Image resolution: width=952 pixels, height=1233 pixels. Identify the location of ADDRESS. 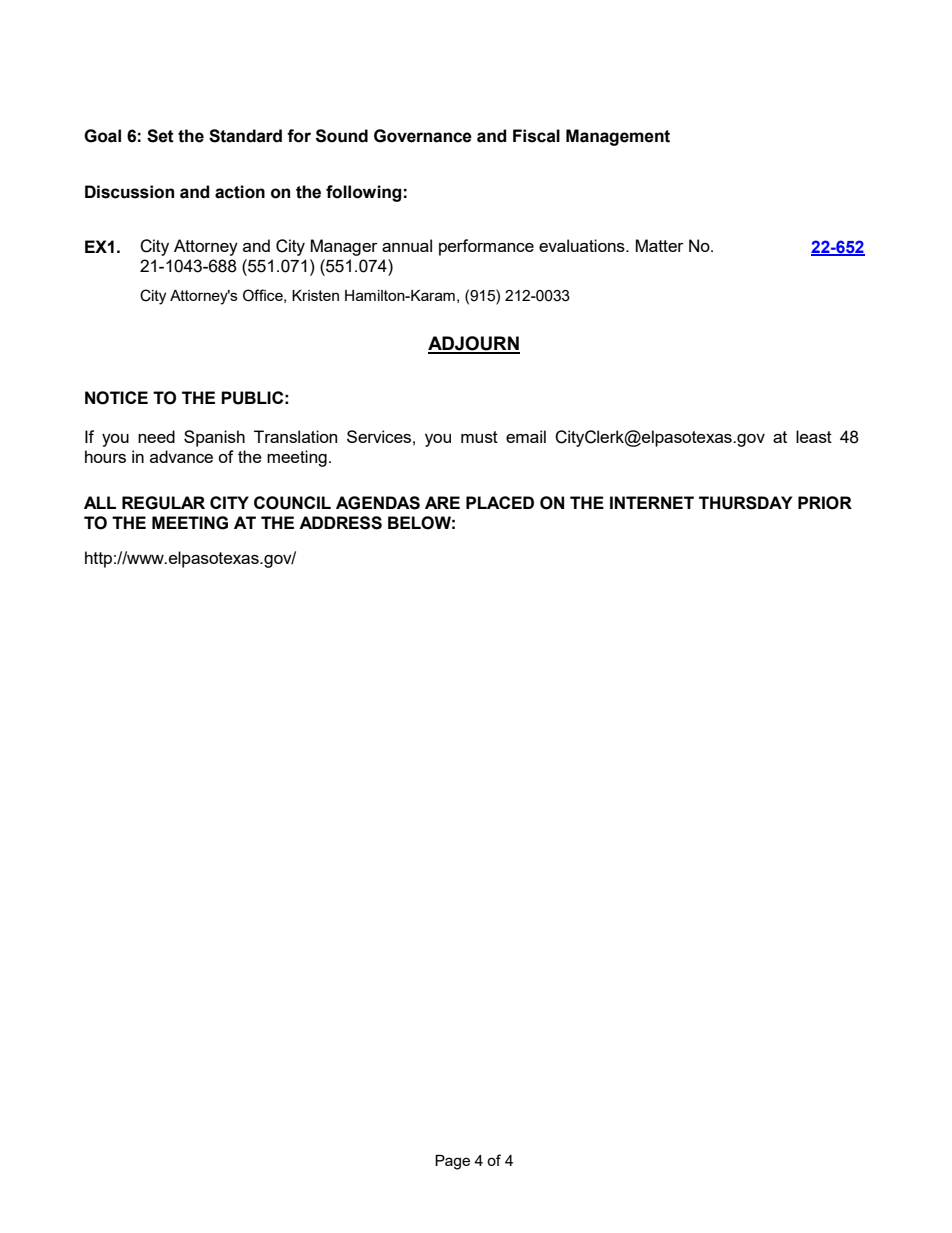
(340, 523).
